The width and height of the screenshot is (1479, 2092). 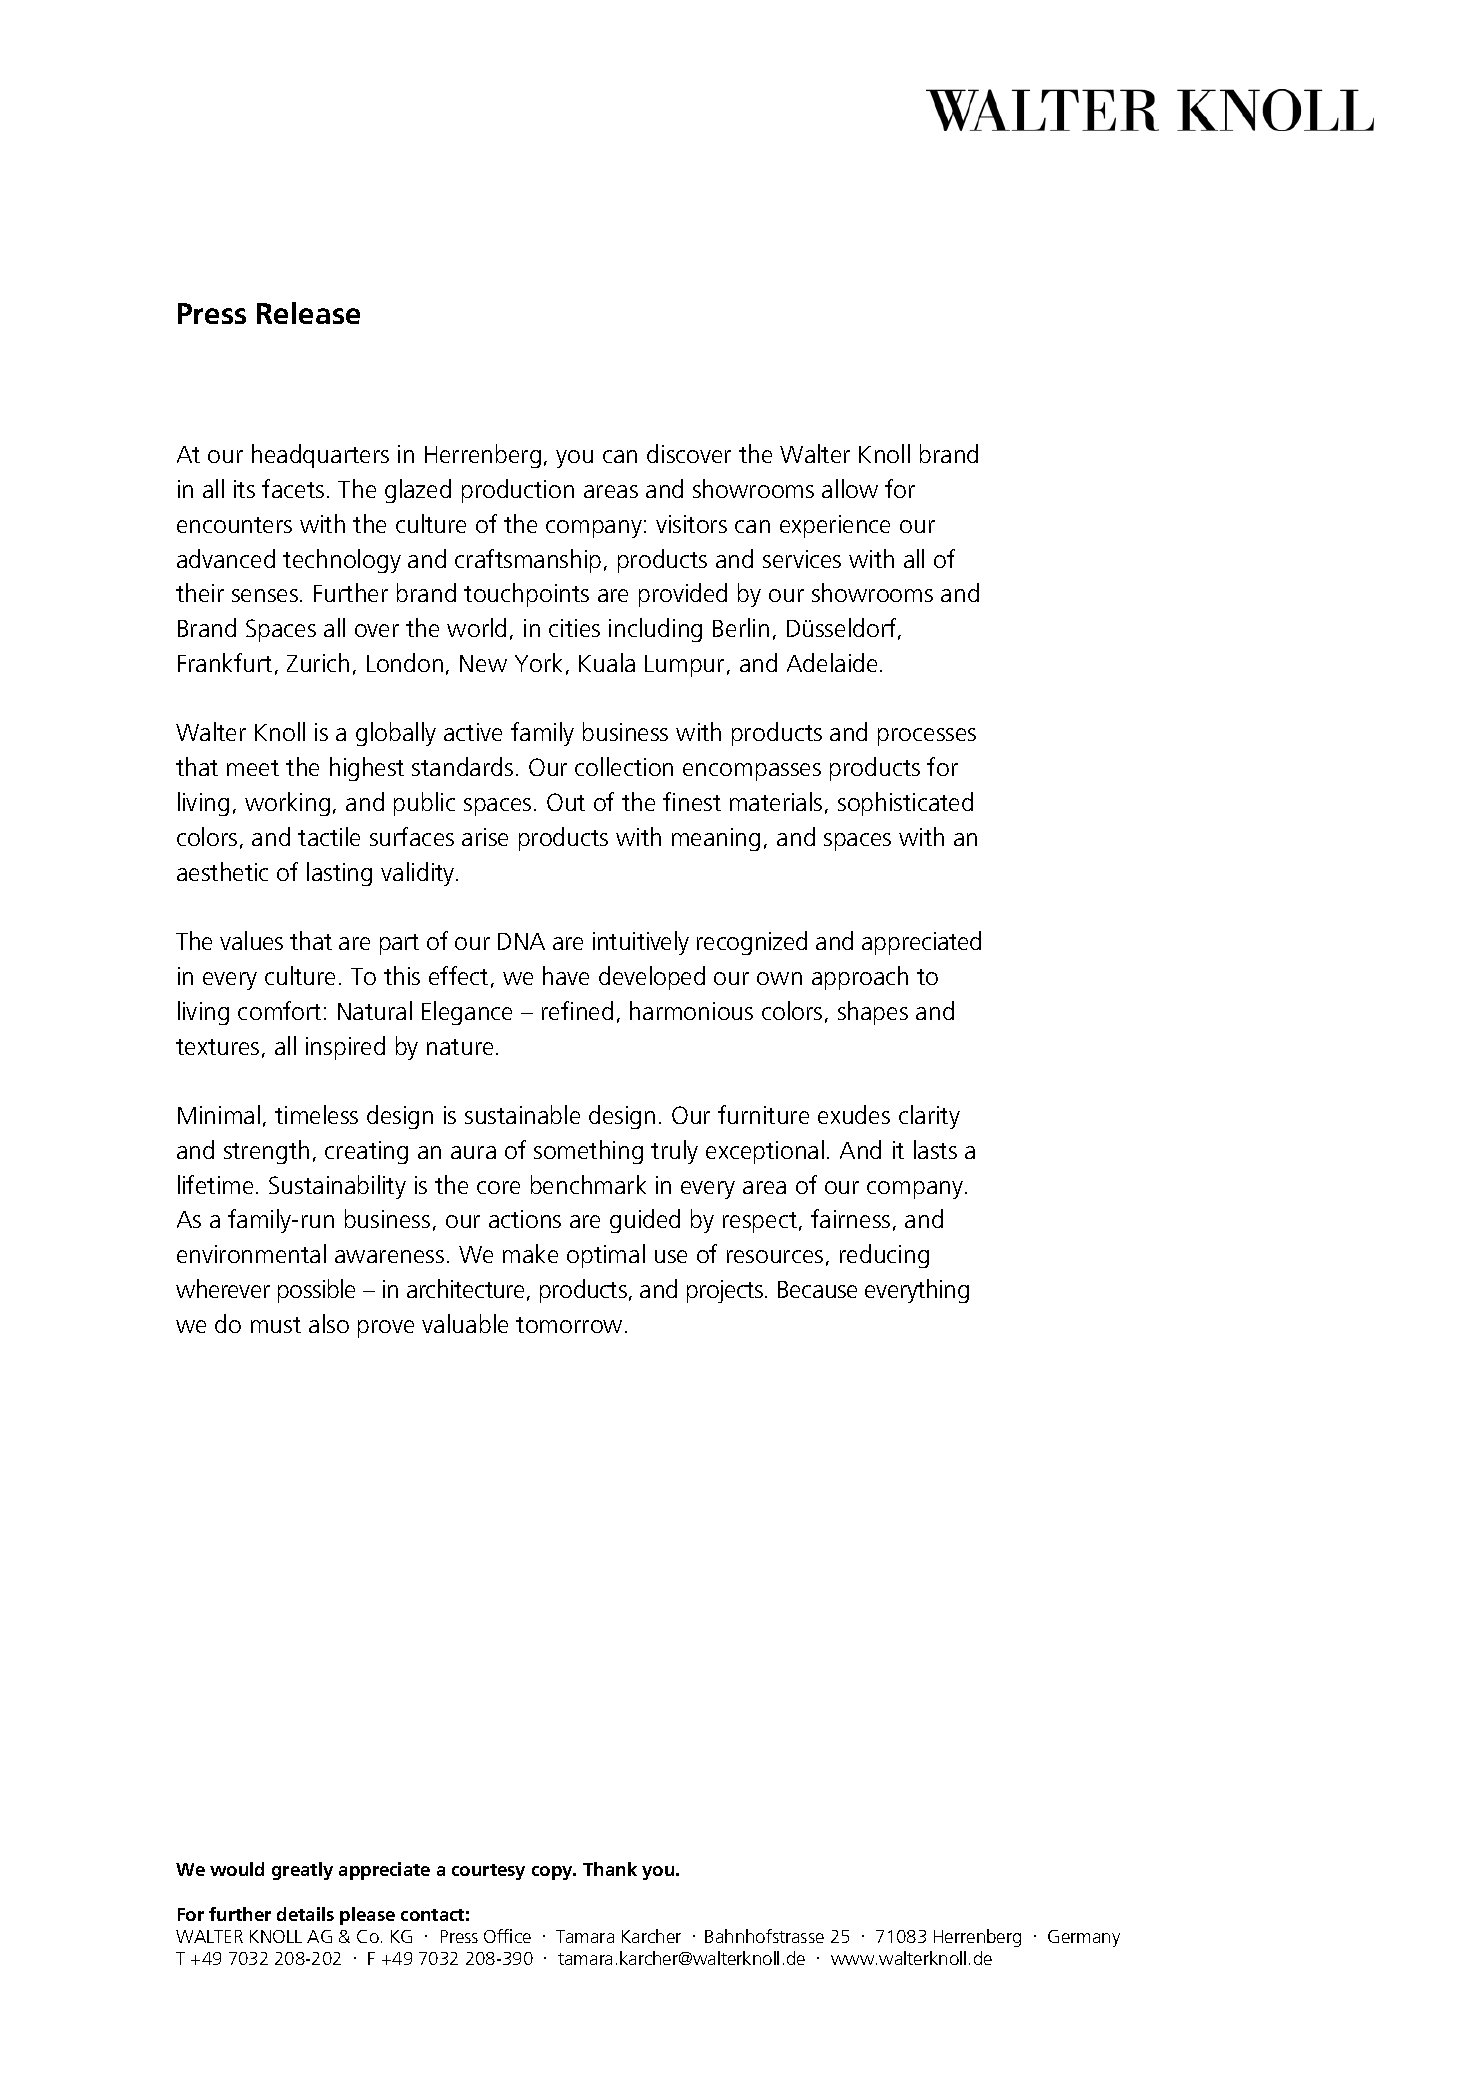 I want to click on Kuala, so click(x=607, y=662).
